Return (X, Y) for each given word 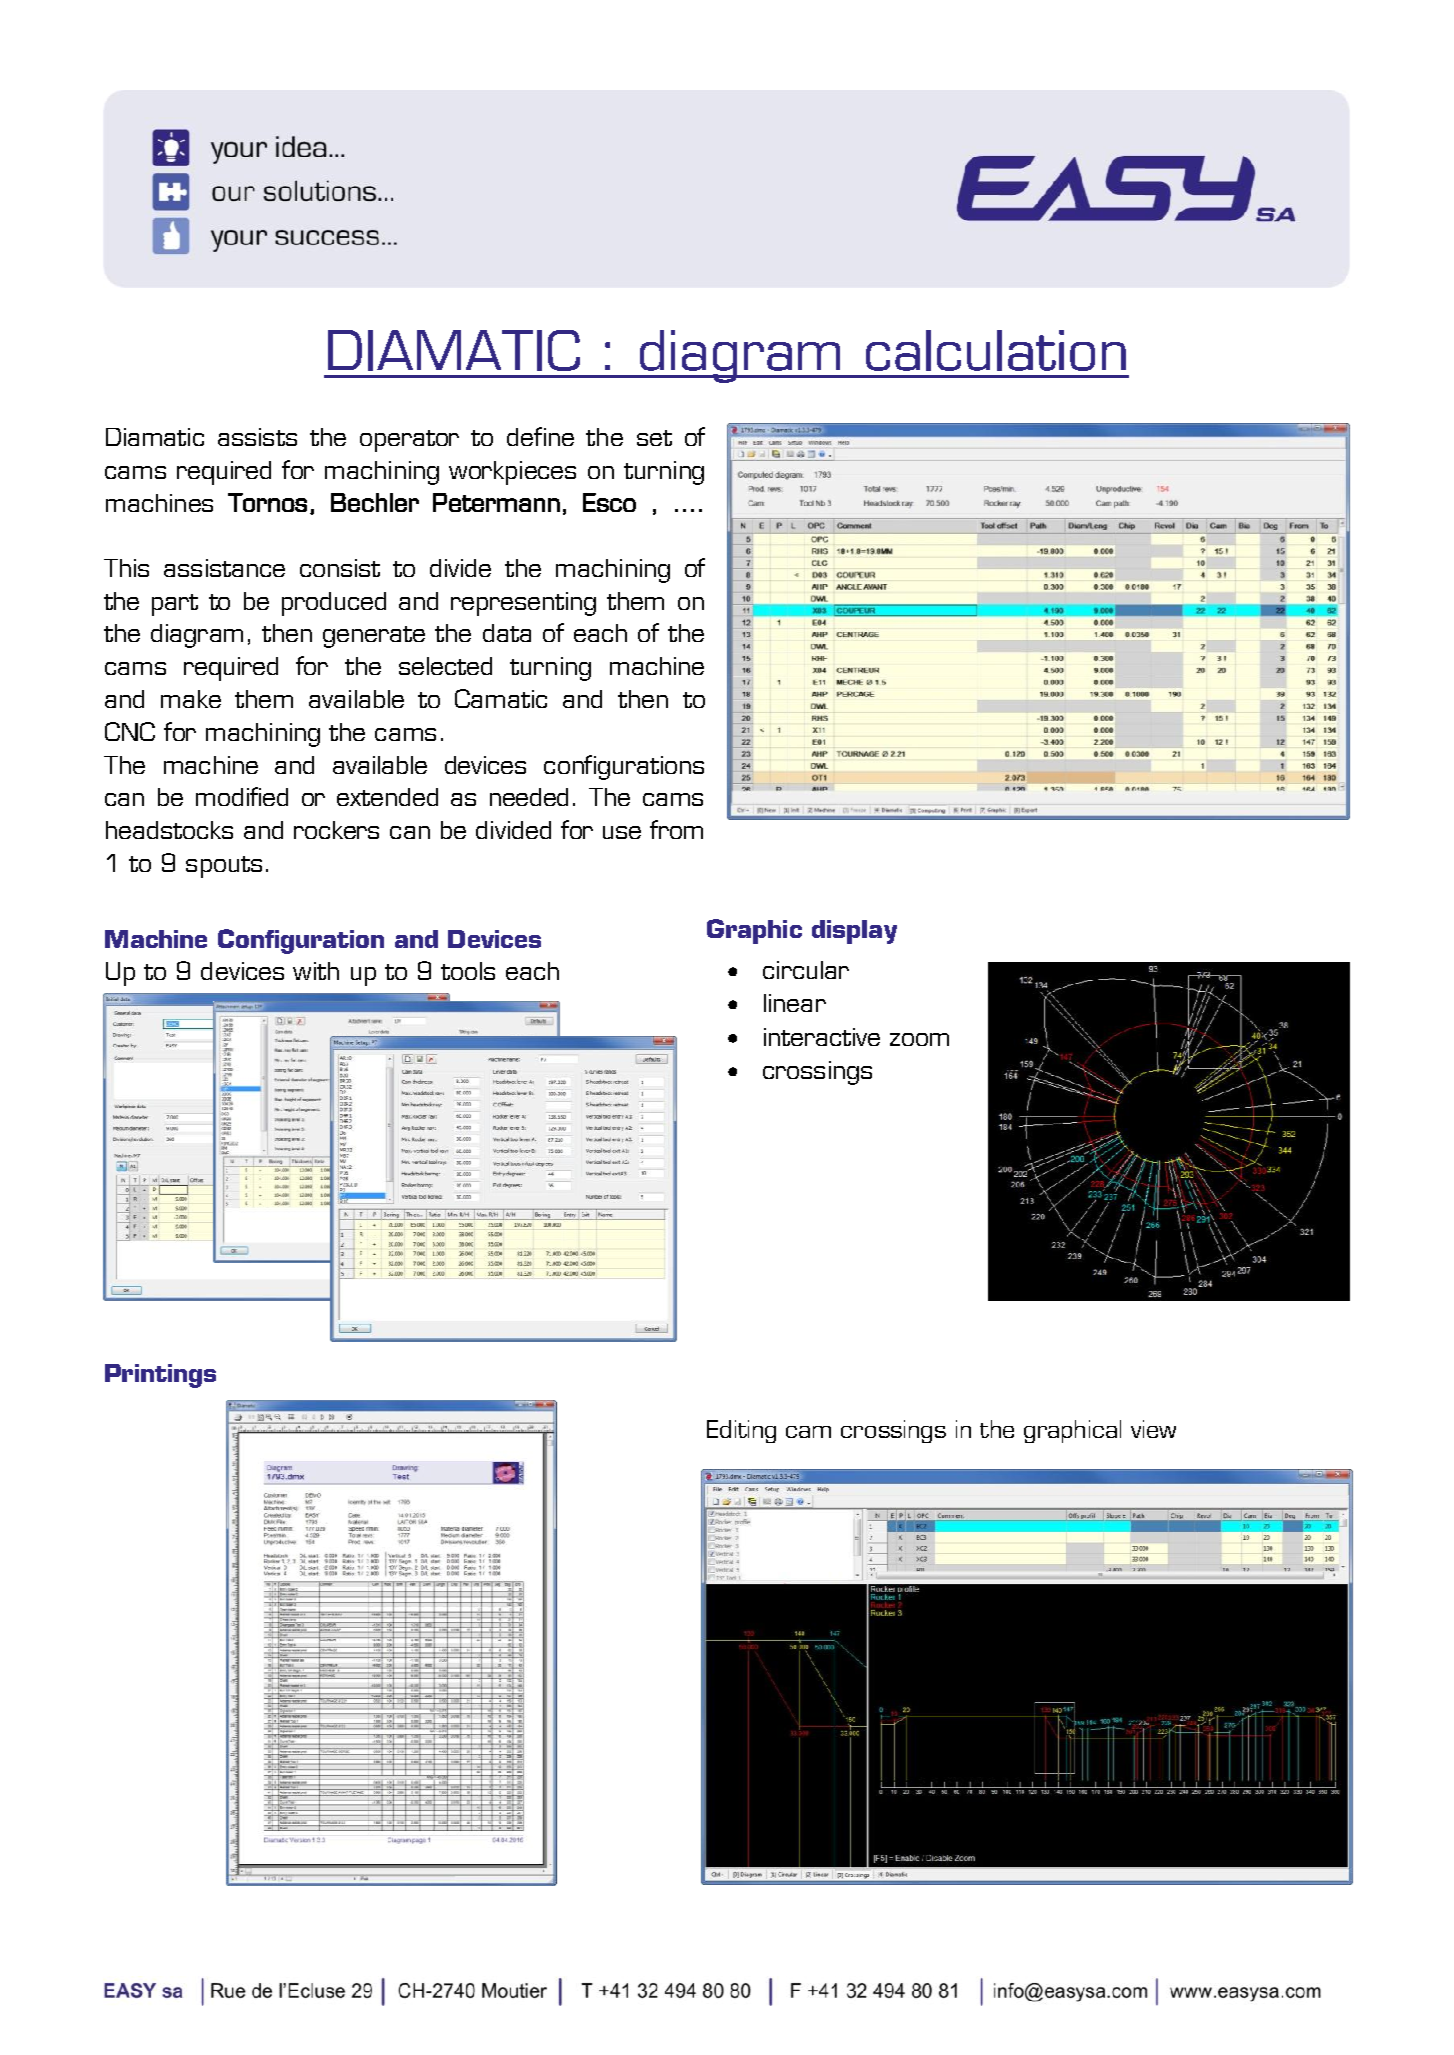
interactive (822, 1037)
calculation (996, 350)
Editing (741, 1431)
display (854, 932)
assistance (224, 568)
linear (795, 1003)
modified (242, 796)
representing (523, 604)
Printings (160, 1376)
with (316, 971)
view (1153, 1429)
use (622, 832)
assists (257, 437)
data (507, 633)
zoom (919, 1039)
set (654, 438)
